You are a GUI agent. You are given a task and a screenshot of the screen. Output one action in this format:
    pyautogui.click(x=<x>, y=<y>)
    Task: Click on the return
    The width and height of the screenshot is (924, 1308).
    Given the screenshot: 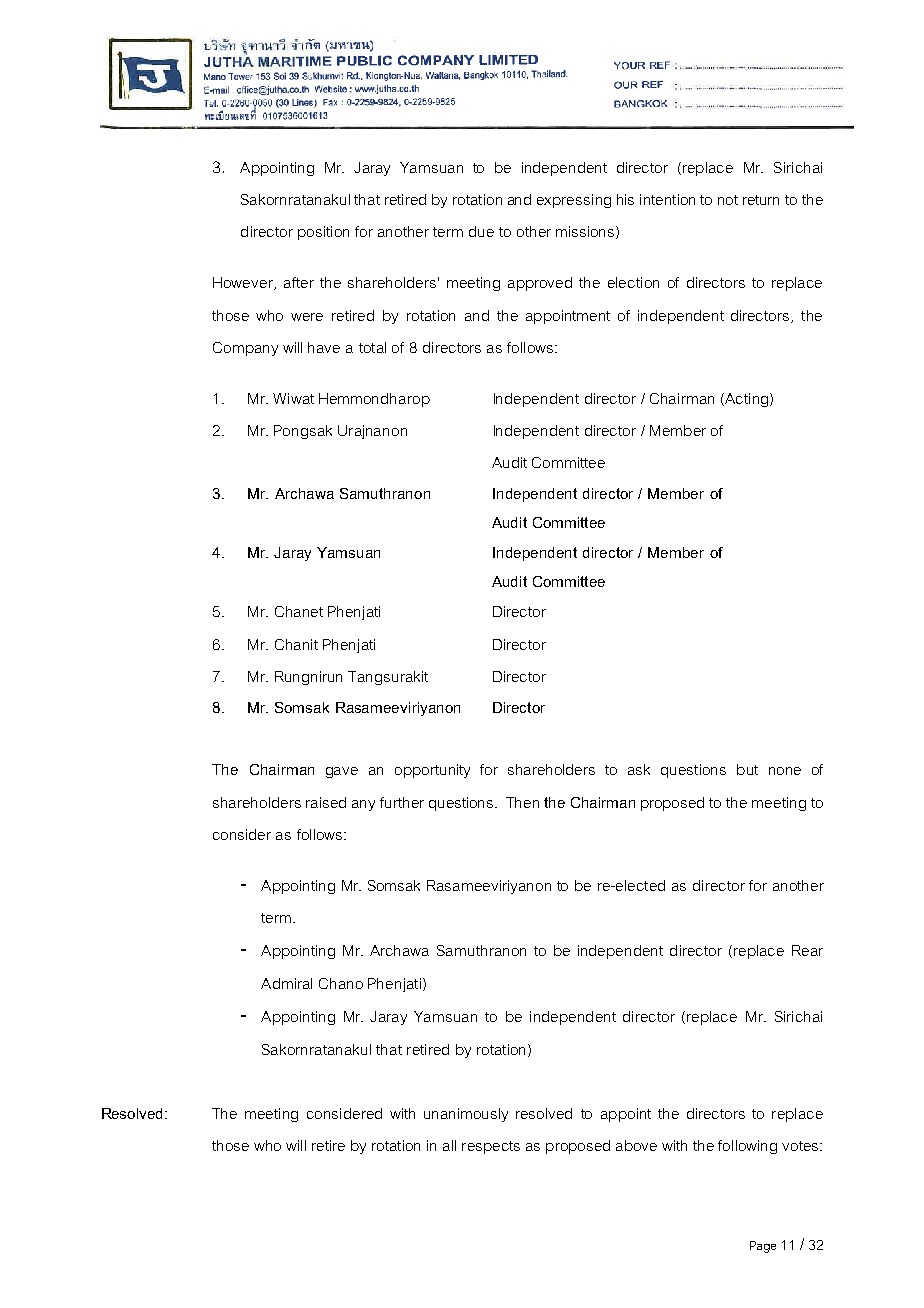 What is the action you would take?
    pyautogui.click(x=761, y=200)
